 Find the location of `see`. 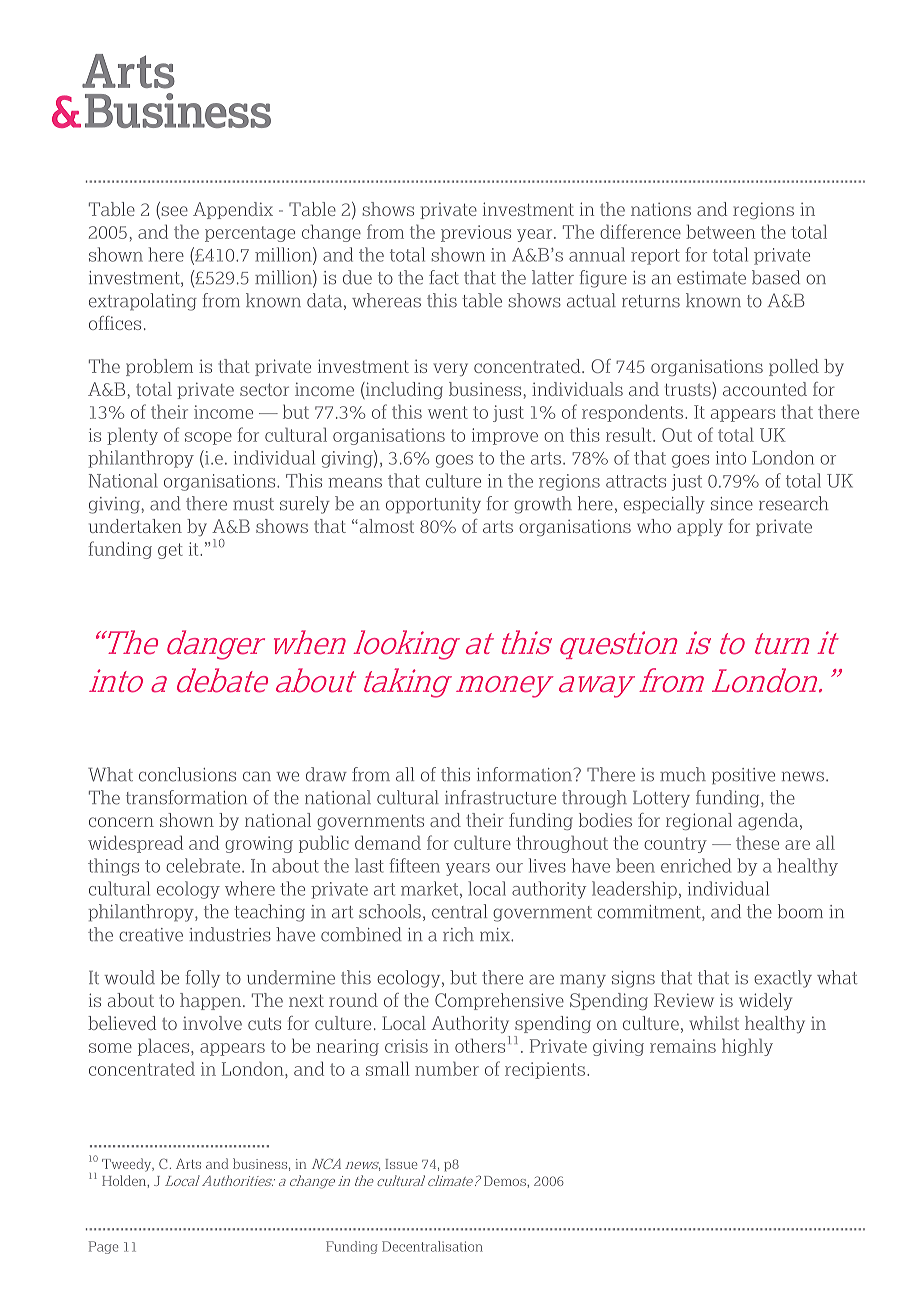

see is located at coordinates (173, 212).
